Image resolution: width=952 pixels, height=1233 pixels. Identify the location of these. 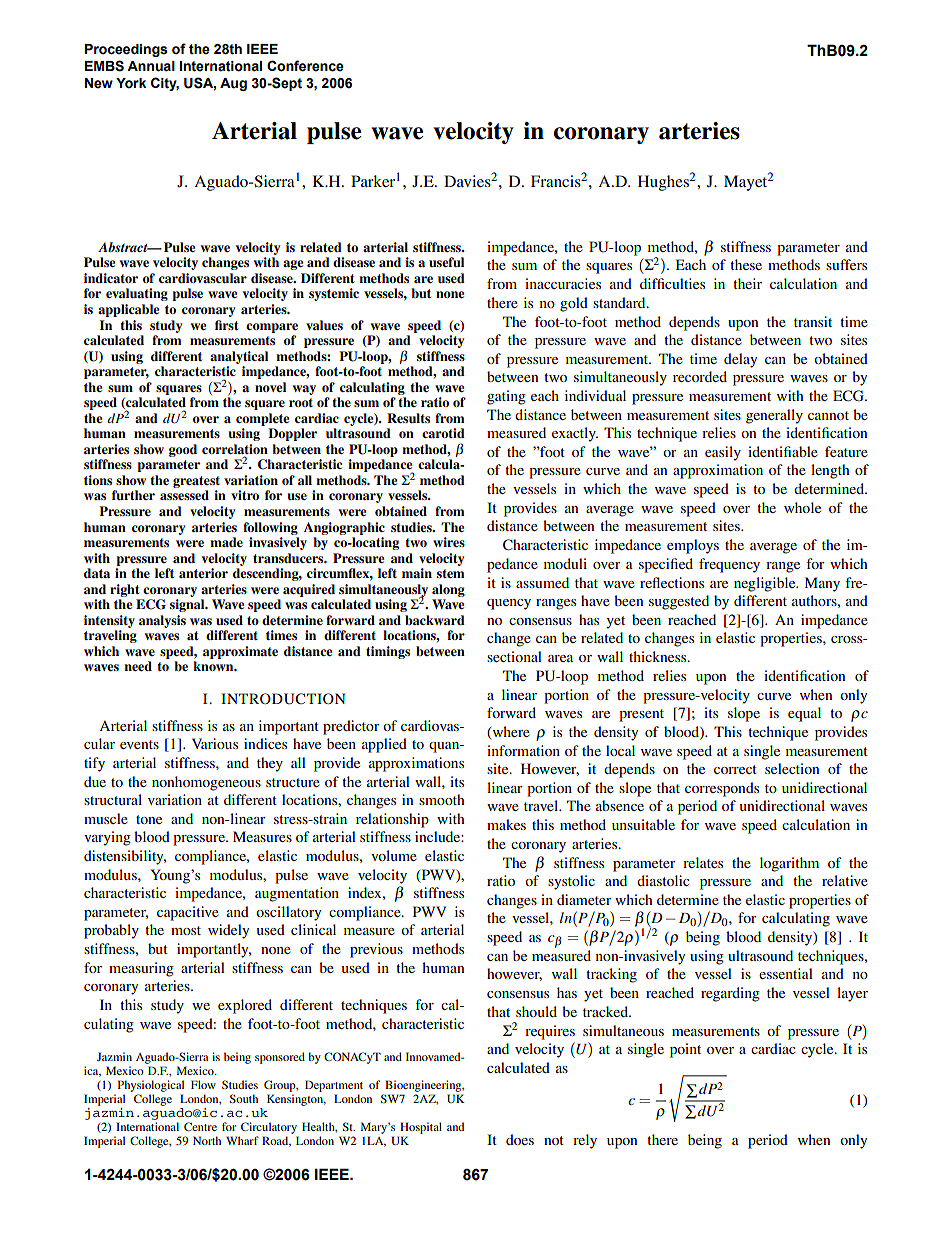
(746, 264).
